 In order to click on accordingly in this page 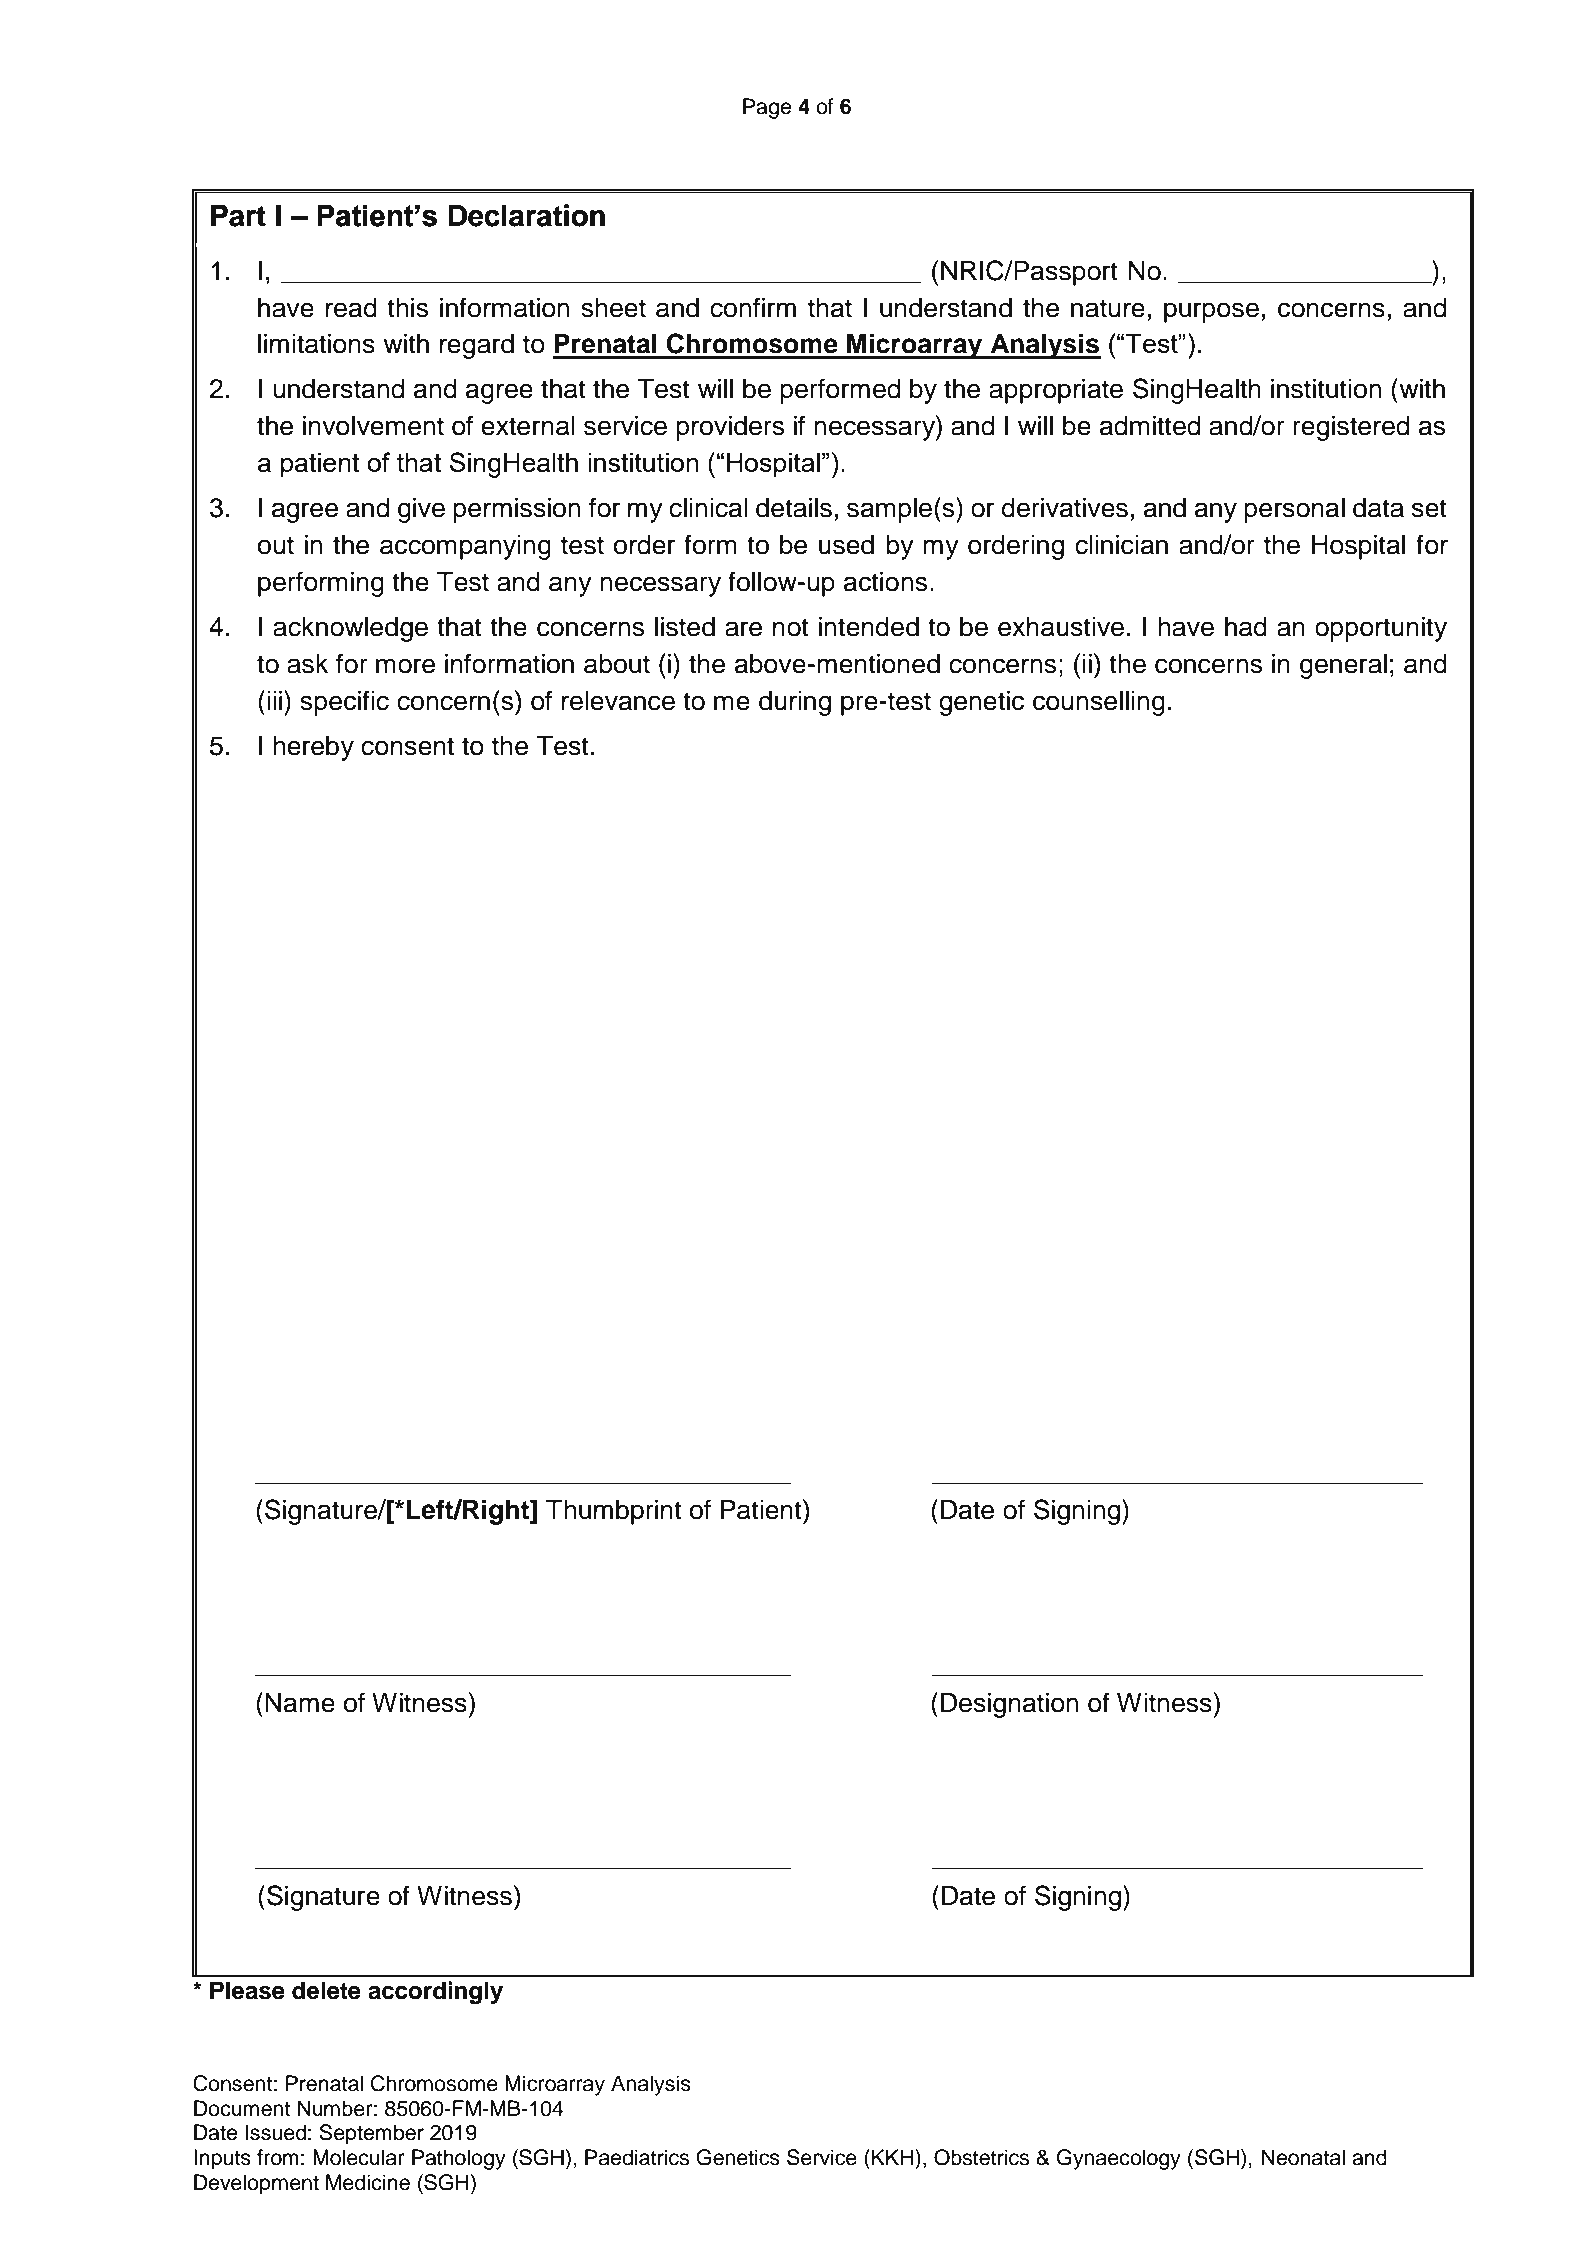, I will do `click(435, 1993)`.
